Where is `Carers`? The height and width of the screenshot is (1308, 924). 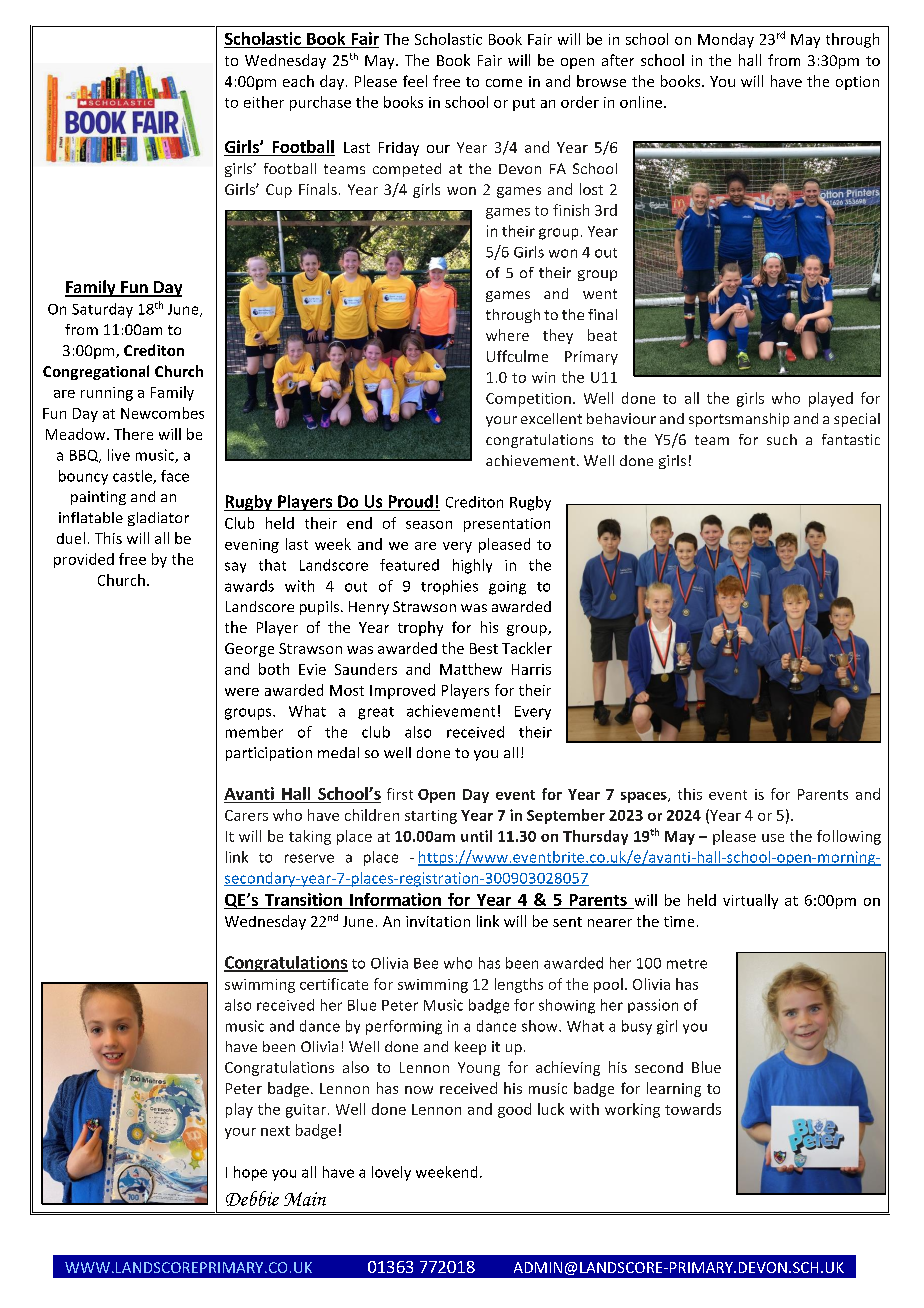 Carers is located at coordinates (246, 815).
